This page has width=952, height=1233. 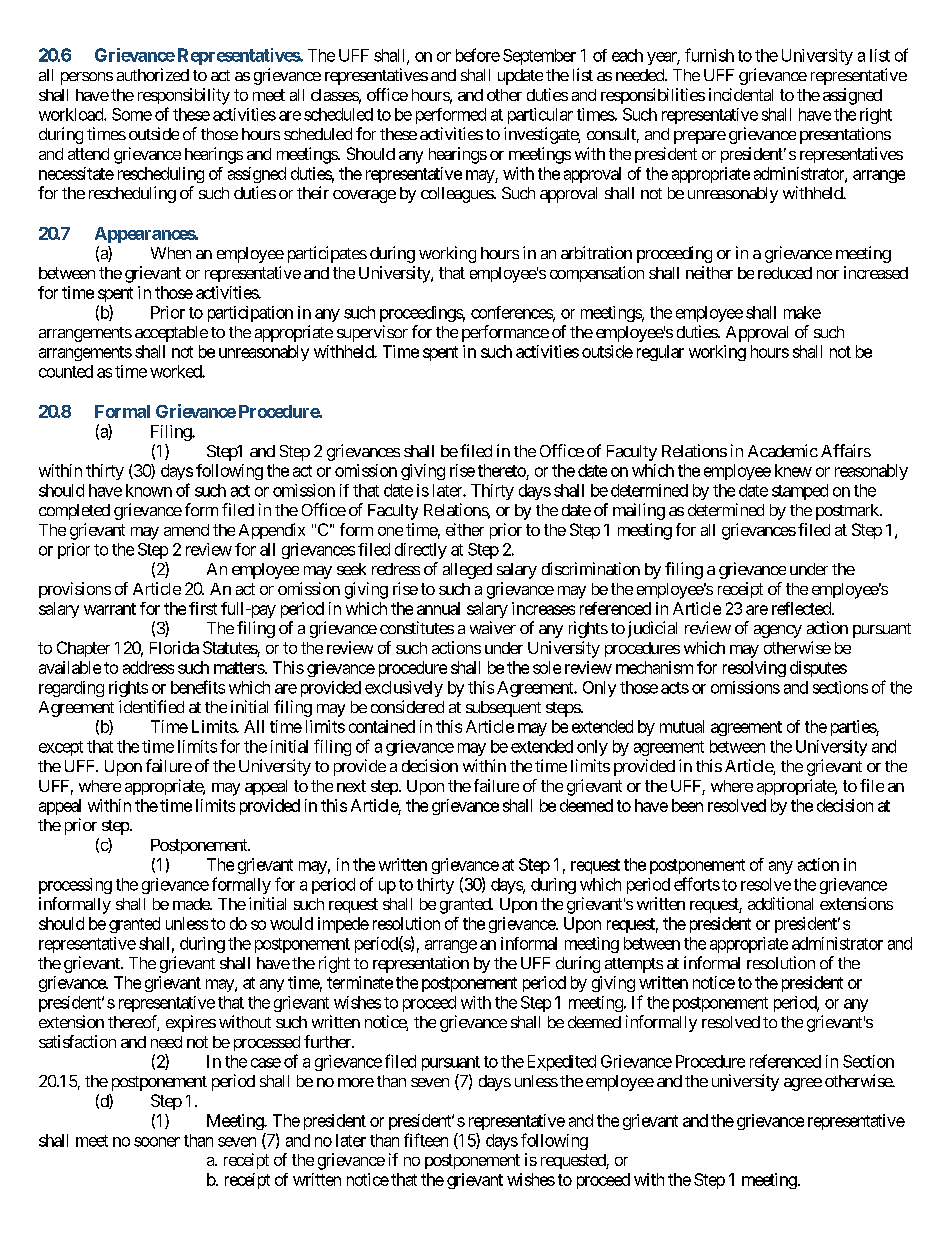 What do you see at coordinates (741, 94) in the page?
I see `incidental` at bounding box center [741, 94].
